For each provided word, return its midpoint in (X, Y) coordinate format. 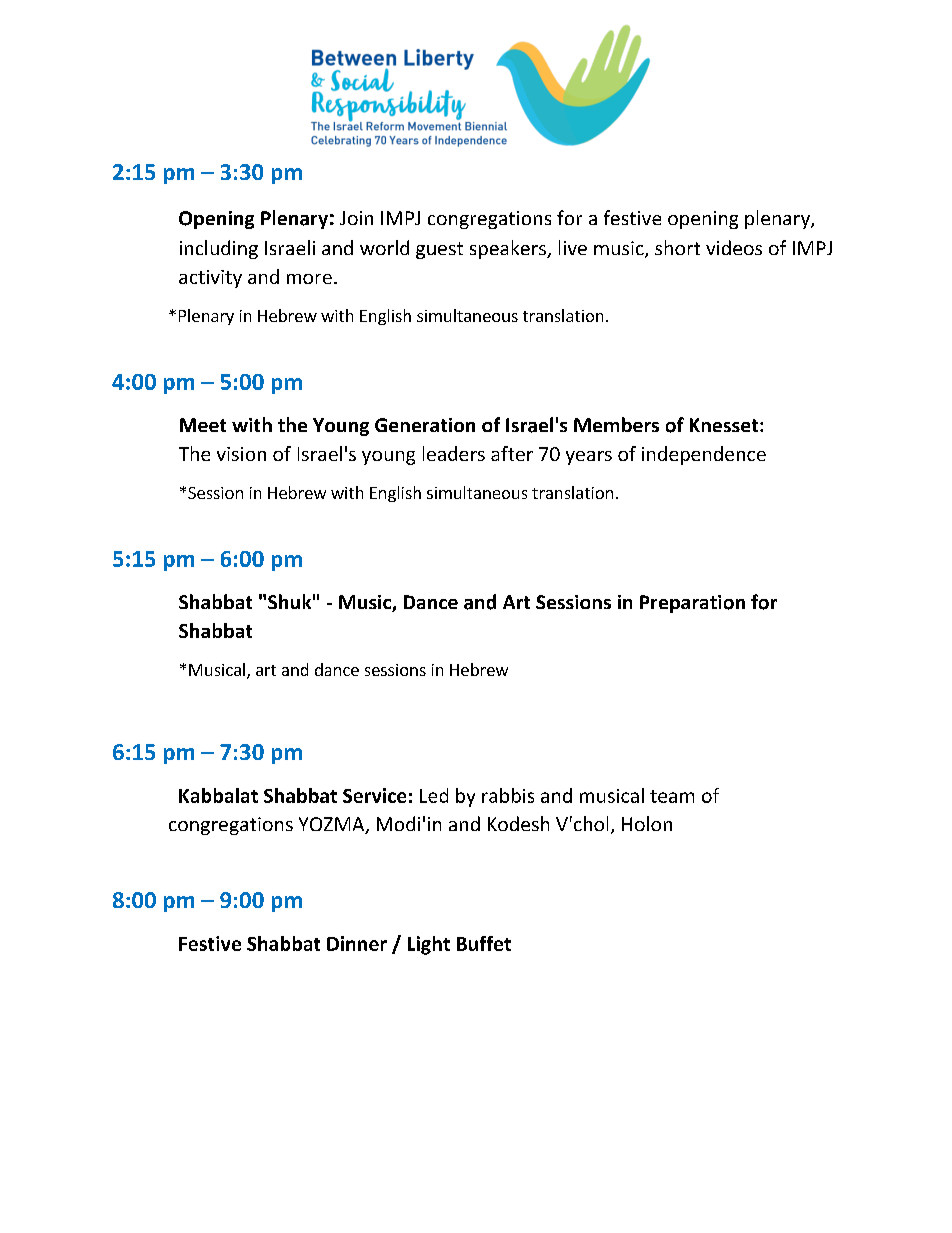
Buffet (484, 943)
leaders (454, 453)
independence (704, 455)
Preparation (692, 604)
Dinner (357, 943)
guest (439, 250)
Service (374, 795)
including (219, 249)
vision (241, 454)
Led (434, 795)
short (677, 247)
